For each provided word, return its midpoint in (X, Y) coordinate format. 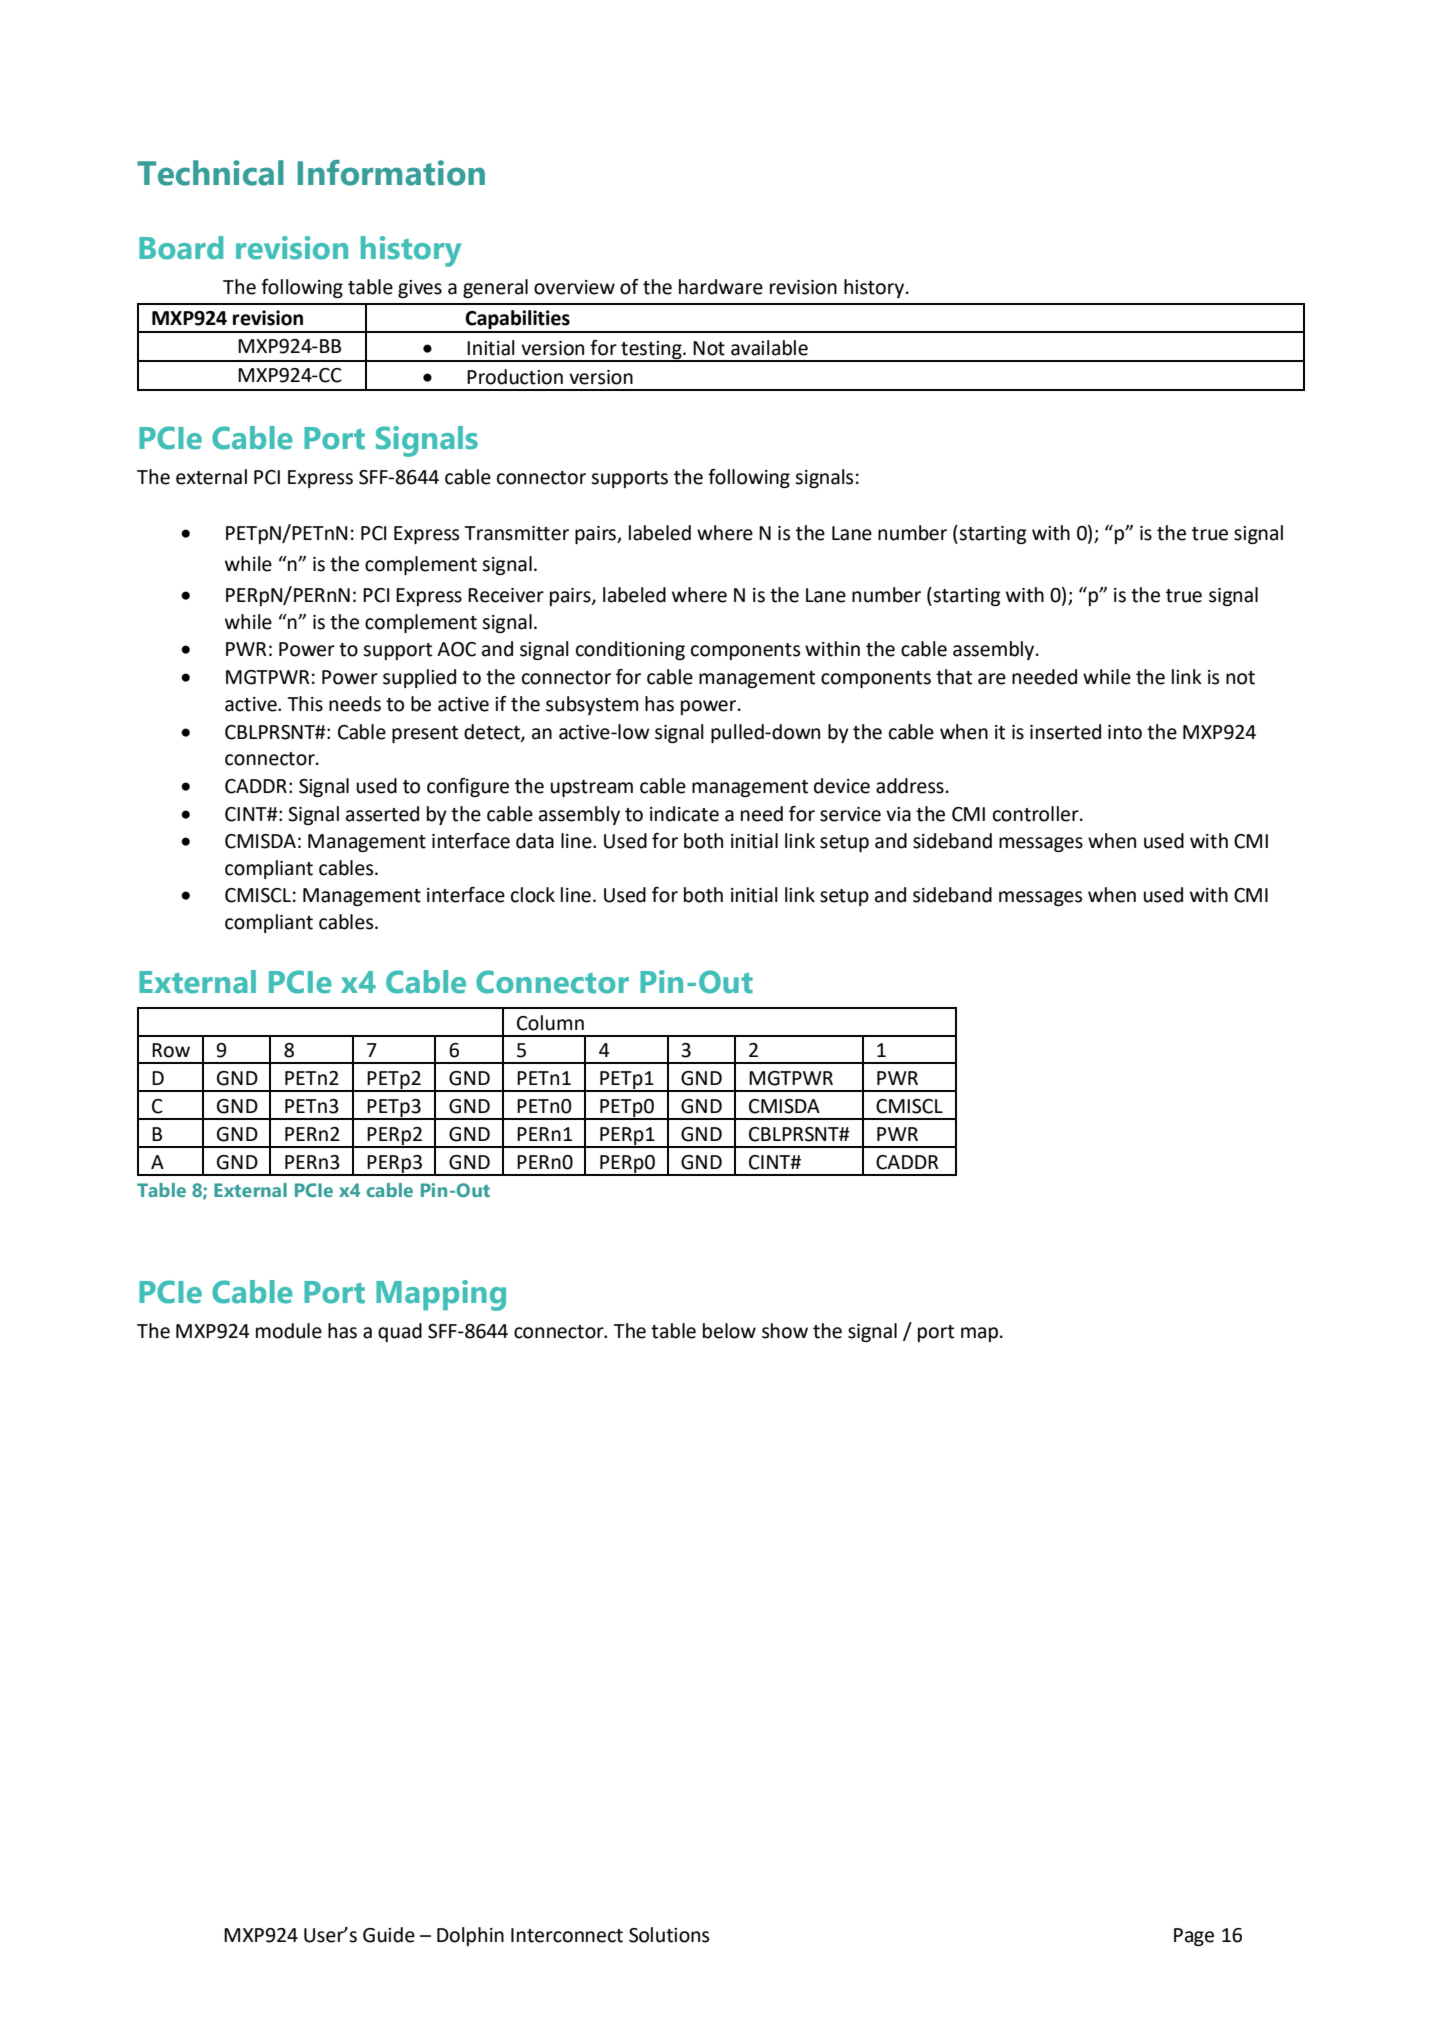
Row (171, 1050)
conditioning (630, 650)
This (305, 704)
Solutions (669, 1935)
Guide (389, 1935)
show (785, 1331)
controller (1037, 814)
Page (1194, 1937)
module (289, 1331)
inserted (1065, 732)
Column (550, 1023)
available (769, 348)
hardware (721, 287)
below (729, 1331)
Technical (210, 173)
